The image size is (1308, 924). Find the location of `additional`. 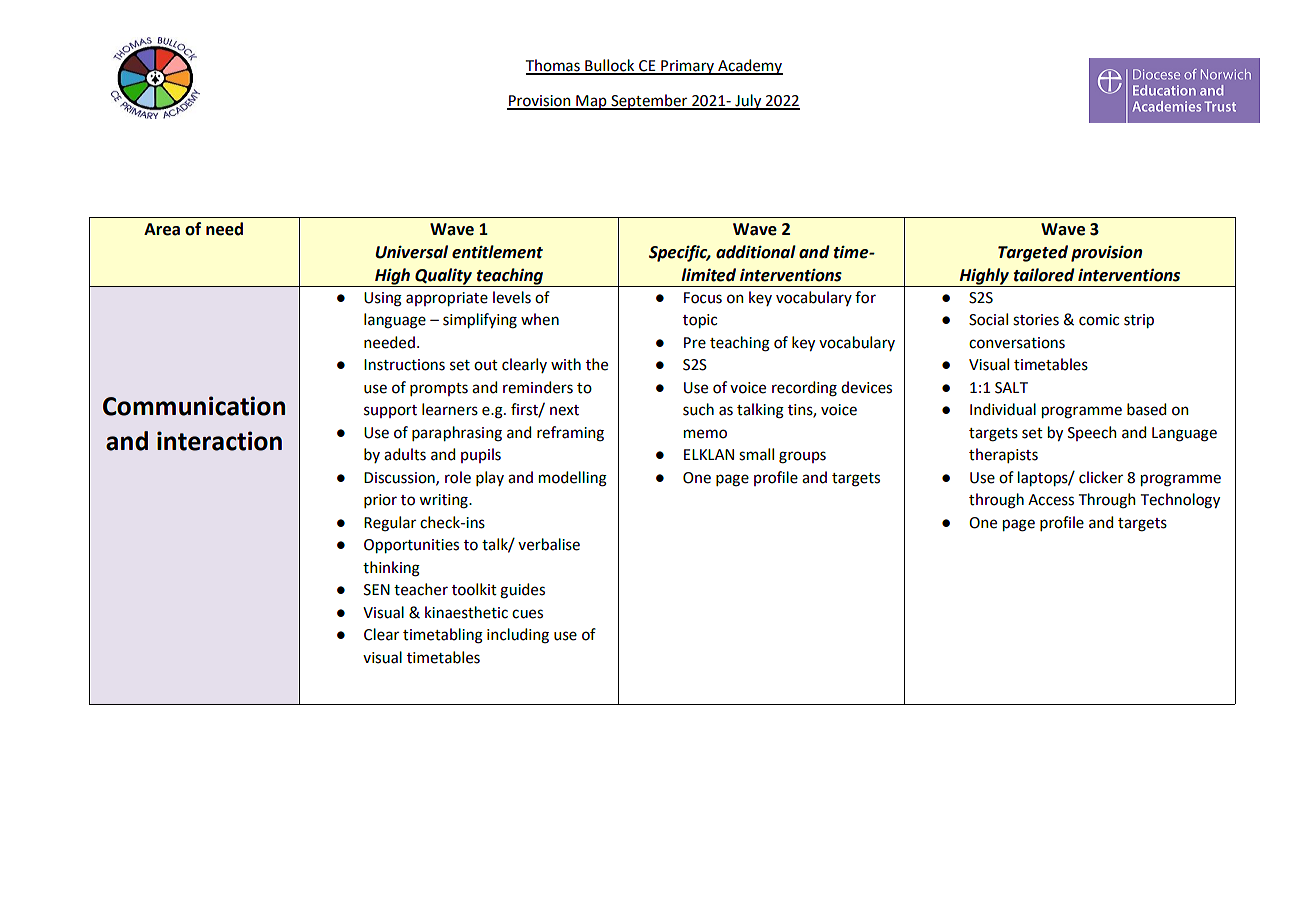

additional is located at coordinates (756, 252).
